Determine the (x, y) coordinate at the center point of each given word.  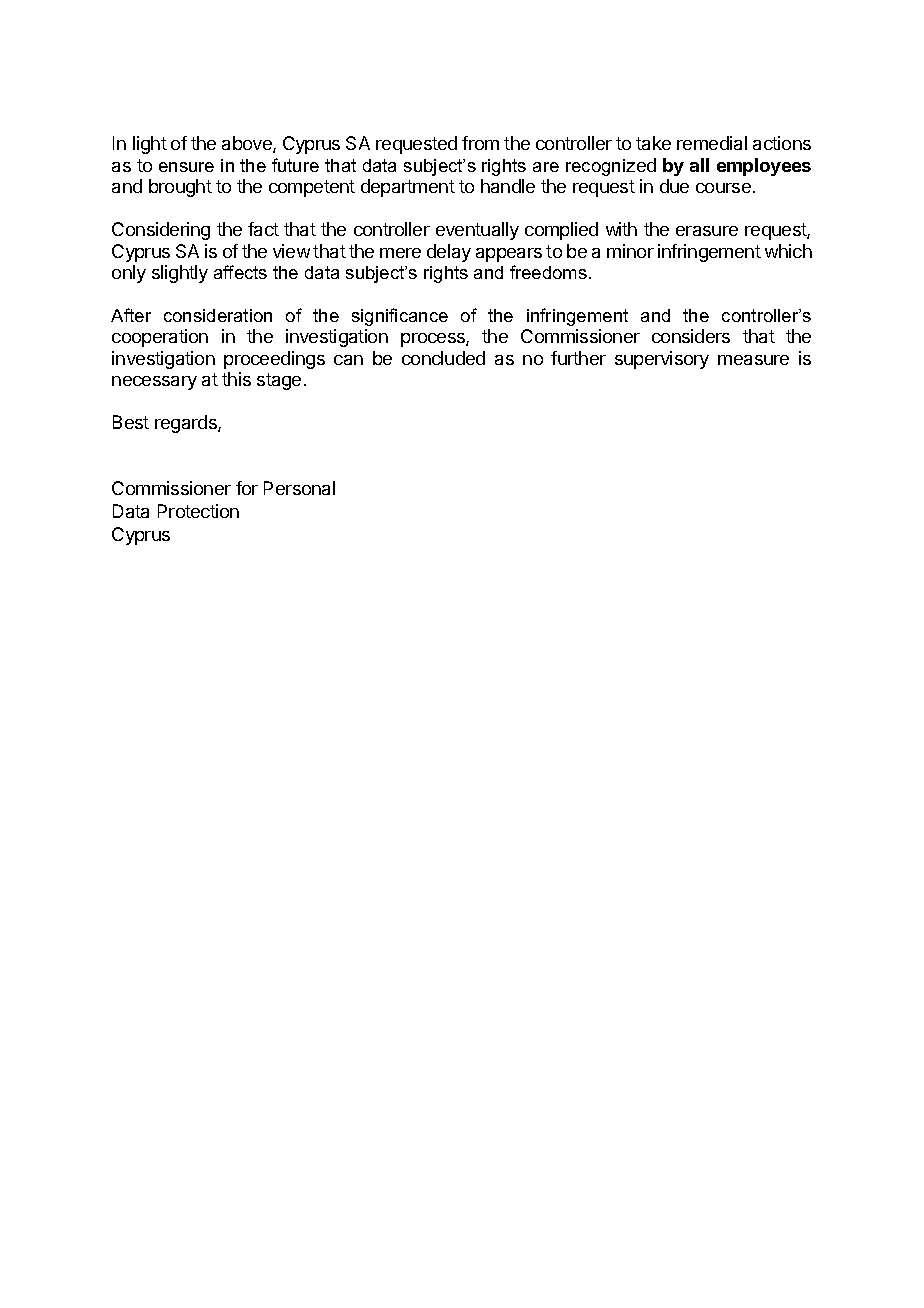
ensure (186, 167)
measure (753, 360)
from (480, 143)
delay (449, 253)
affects (240, 272)
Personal (299, 488)
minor (630, 251)
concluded (443, 358)
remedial (712, 143)
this (236, 379)
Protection (198, 511)
